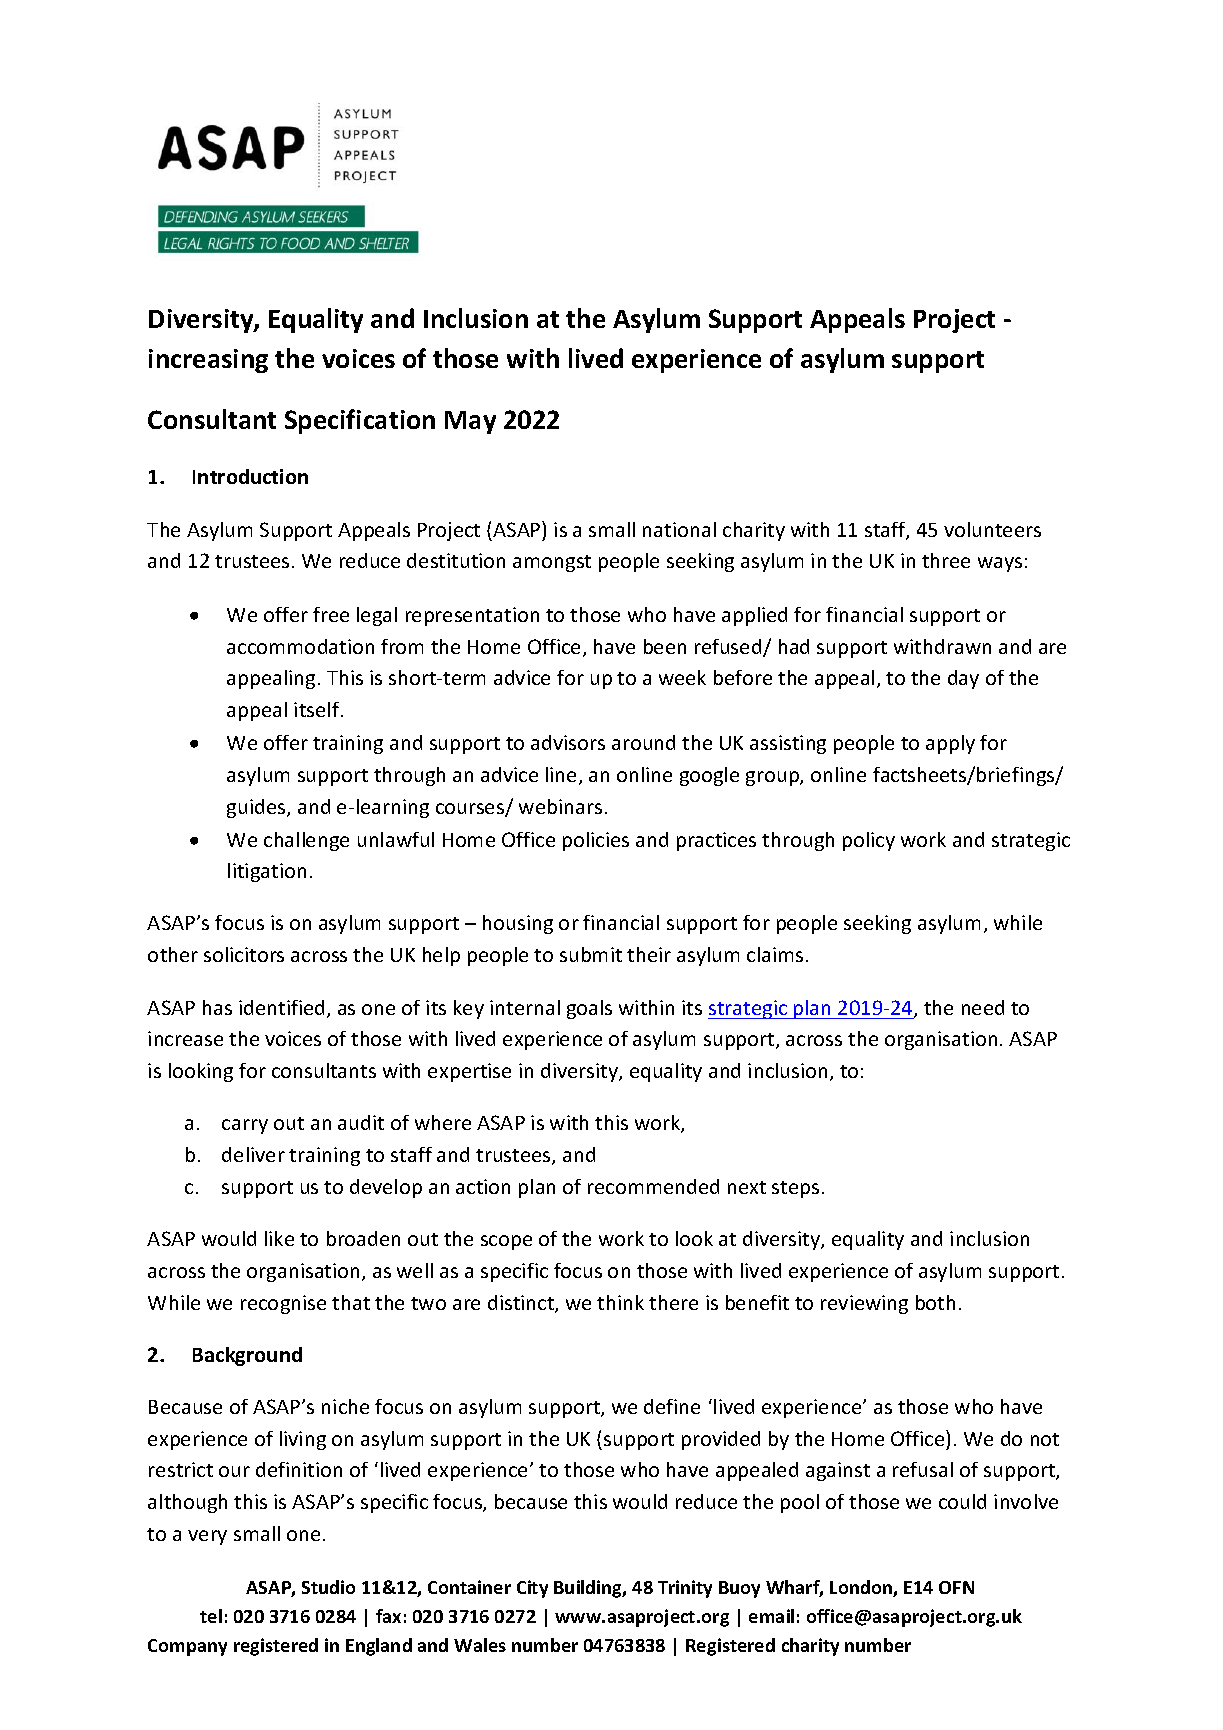 This screenshot has width=1223, height=1730. Describe the element at coordinates (470, 422) in the screenshot. I see `May` at that location.
